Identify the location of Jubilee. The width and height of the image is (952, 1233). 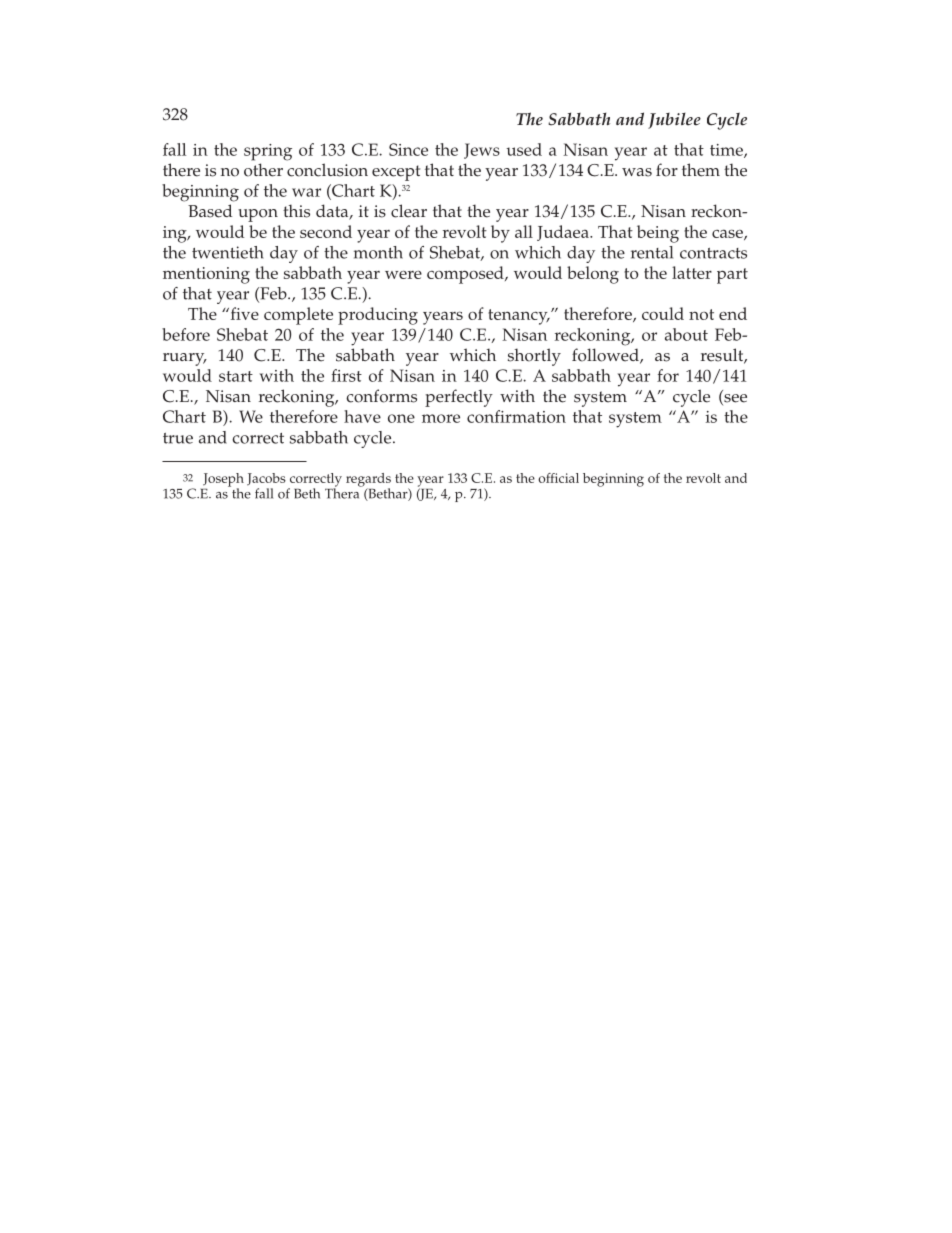
(674, 121).
